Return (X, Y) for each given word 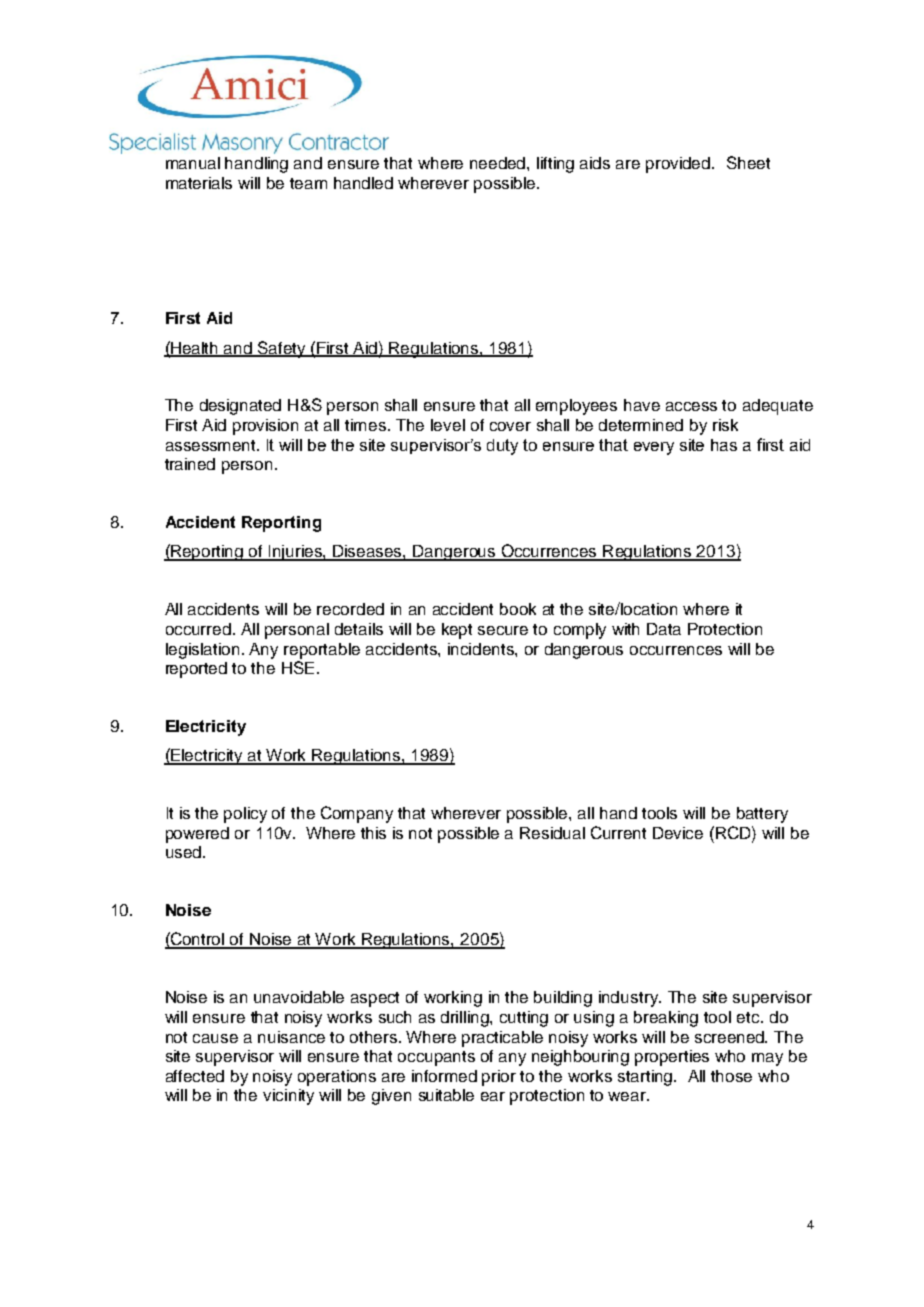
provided (679, 165)
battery (762, 815)
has (724, 445)
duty (502, 447)
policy (245, 815)
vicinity (288, 1097)
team (308, 183)
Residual (552, 833)
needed (499, 163)
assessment (212, 445)
